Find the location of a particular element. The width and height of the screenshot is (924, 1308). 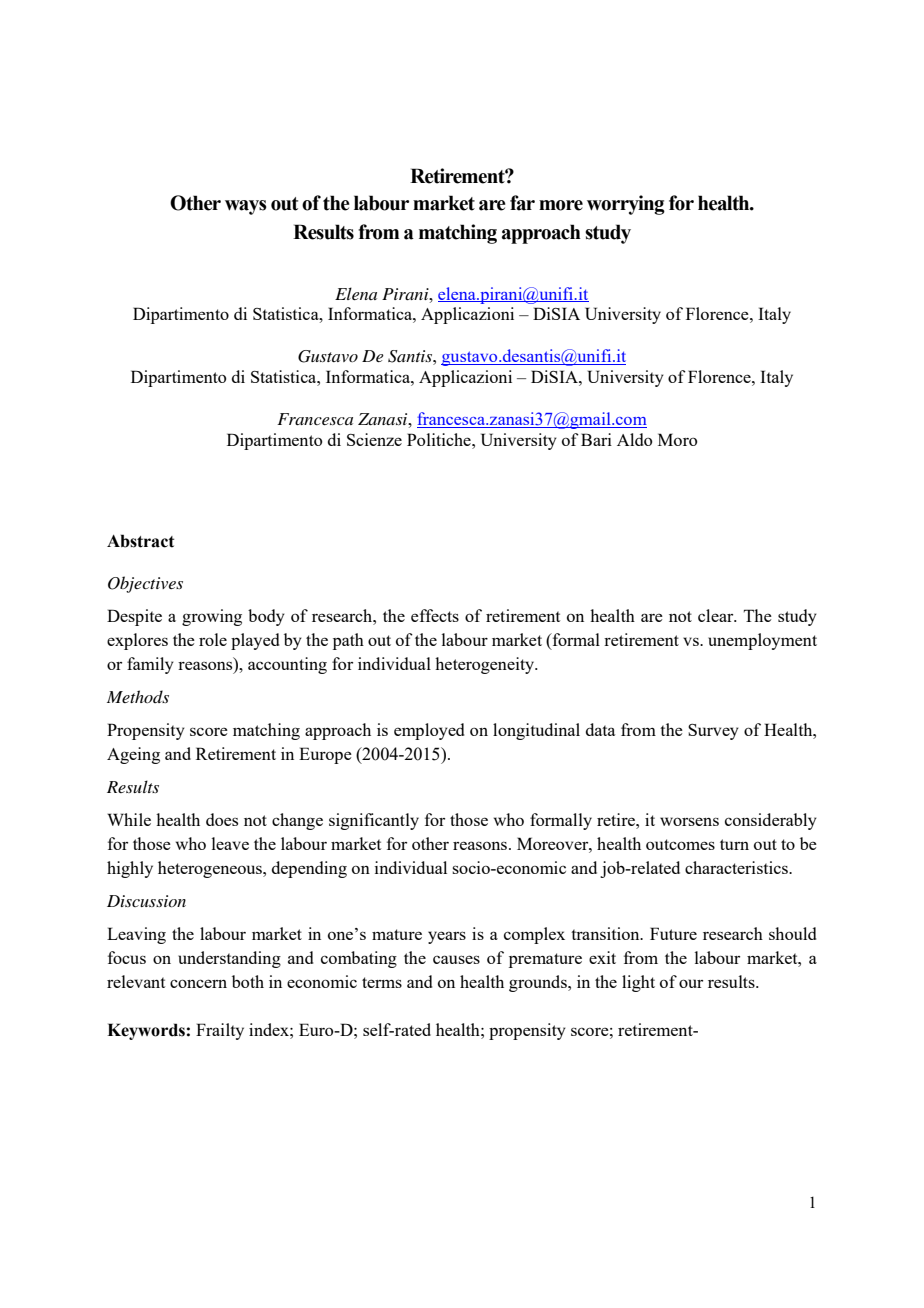

Moro is located at coordinates (677, 439).
